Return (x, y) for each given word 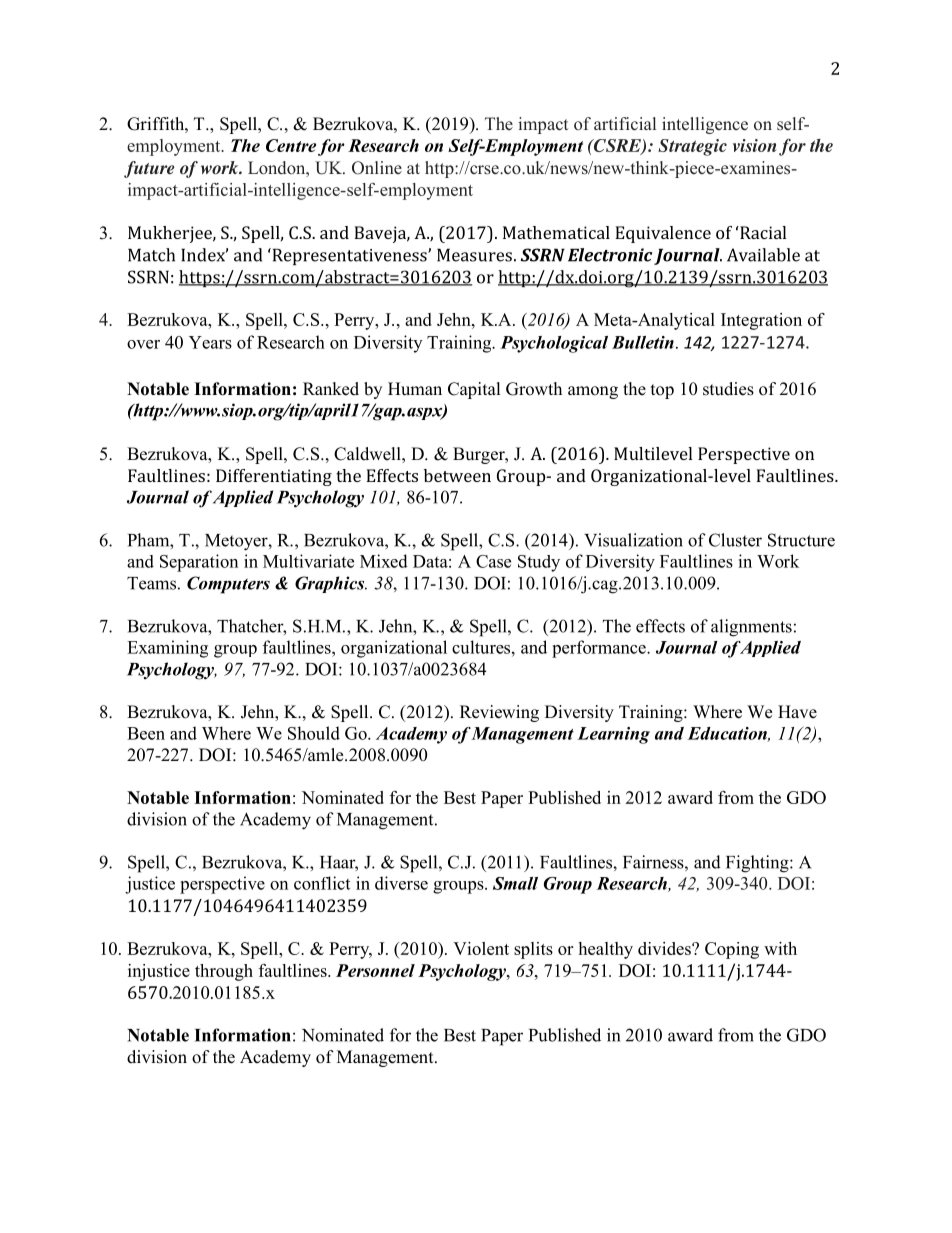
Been (146, 733)
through (224, 972)
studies (728, 389)
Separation (199, 563)
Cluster (735, 540)
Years (210, 342)
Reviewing (499, 713)
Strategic (692, 147)
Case (493, 561)
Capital (474, 390)
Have (797, 712)
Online (377, 168)
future (149, 169)
